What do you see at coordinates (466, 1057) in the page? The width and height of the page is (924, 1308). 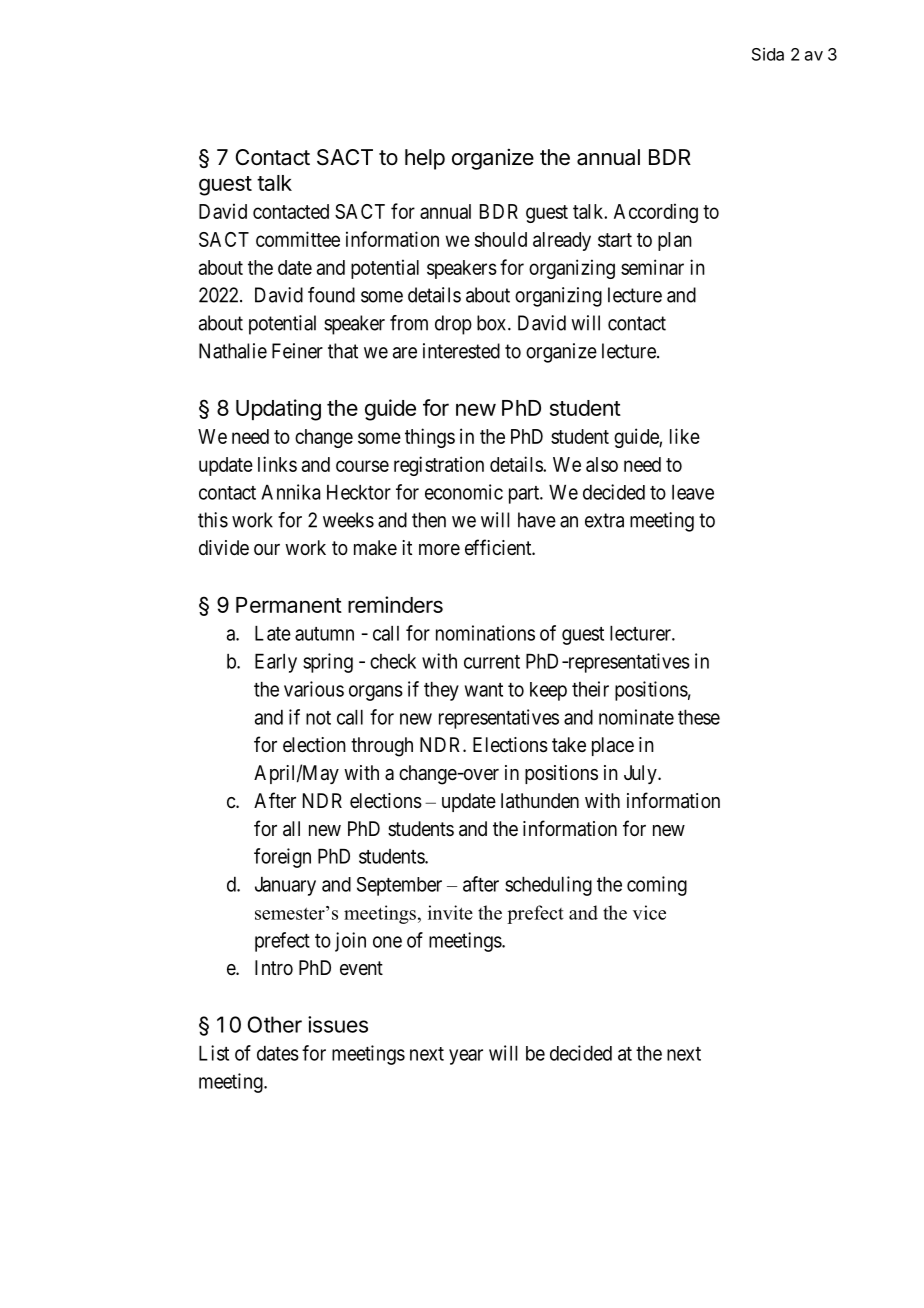 I see `year` at bounding box center [466, 1057].
